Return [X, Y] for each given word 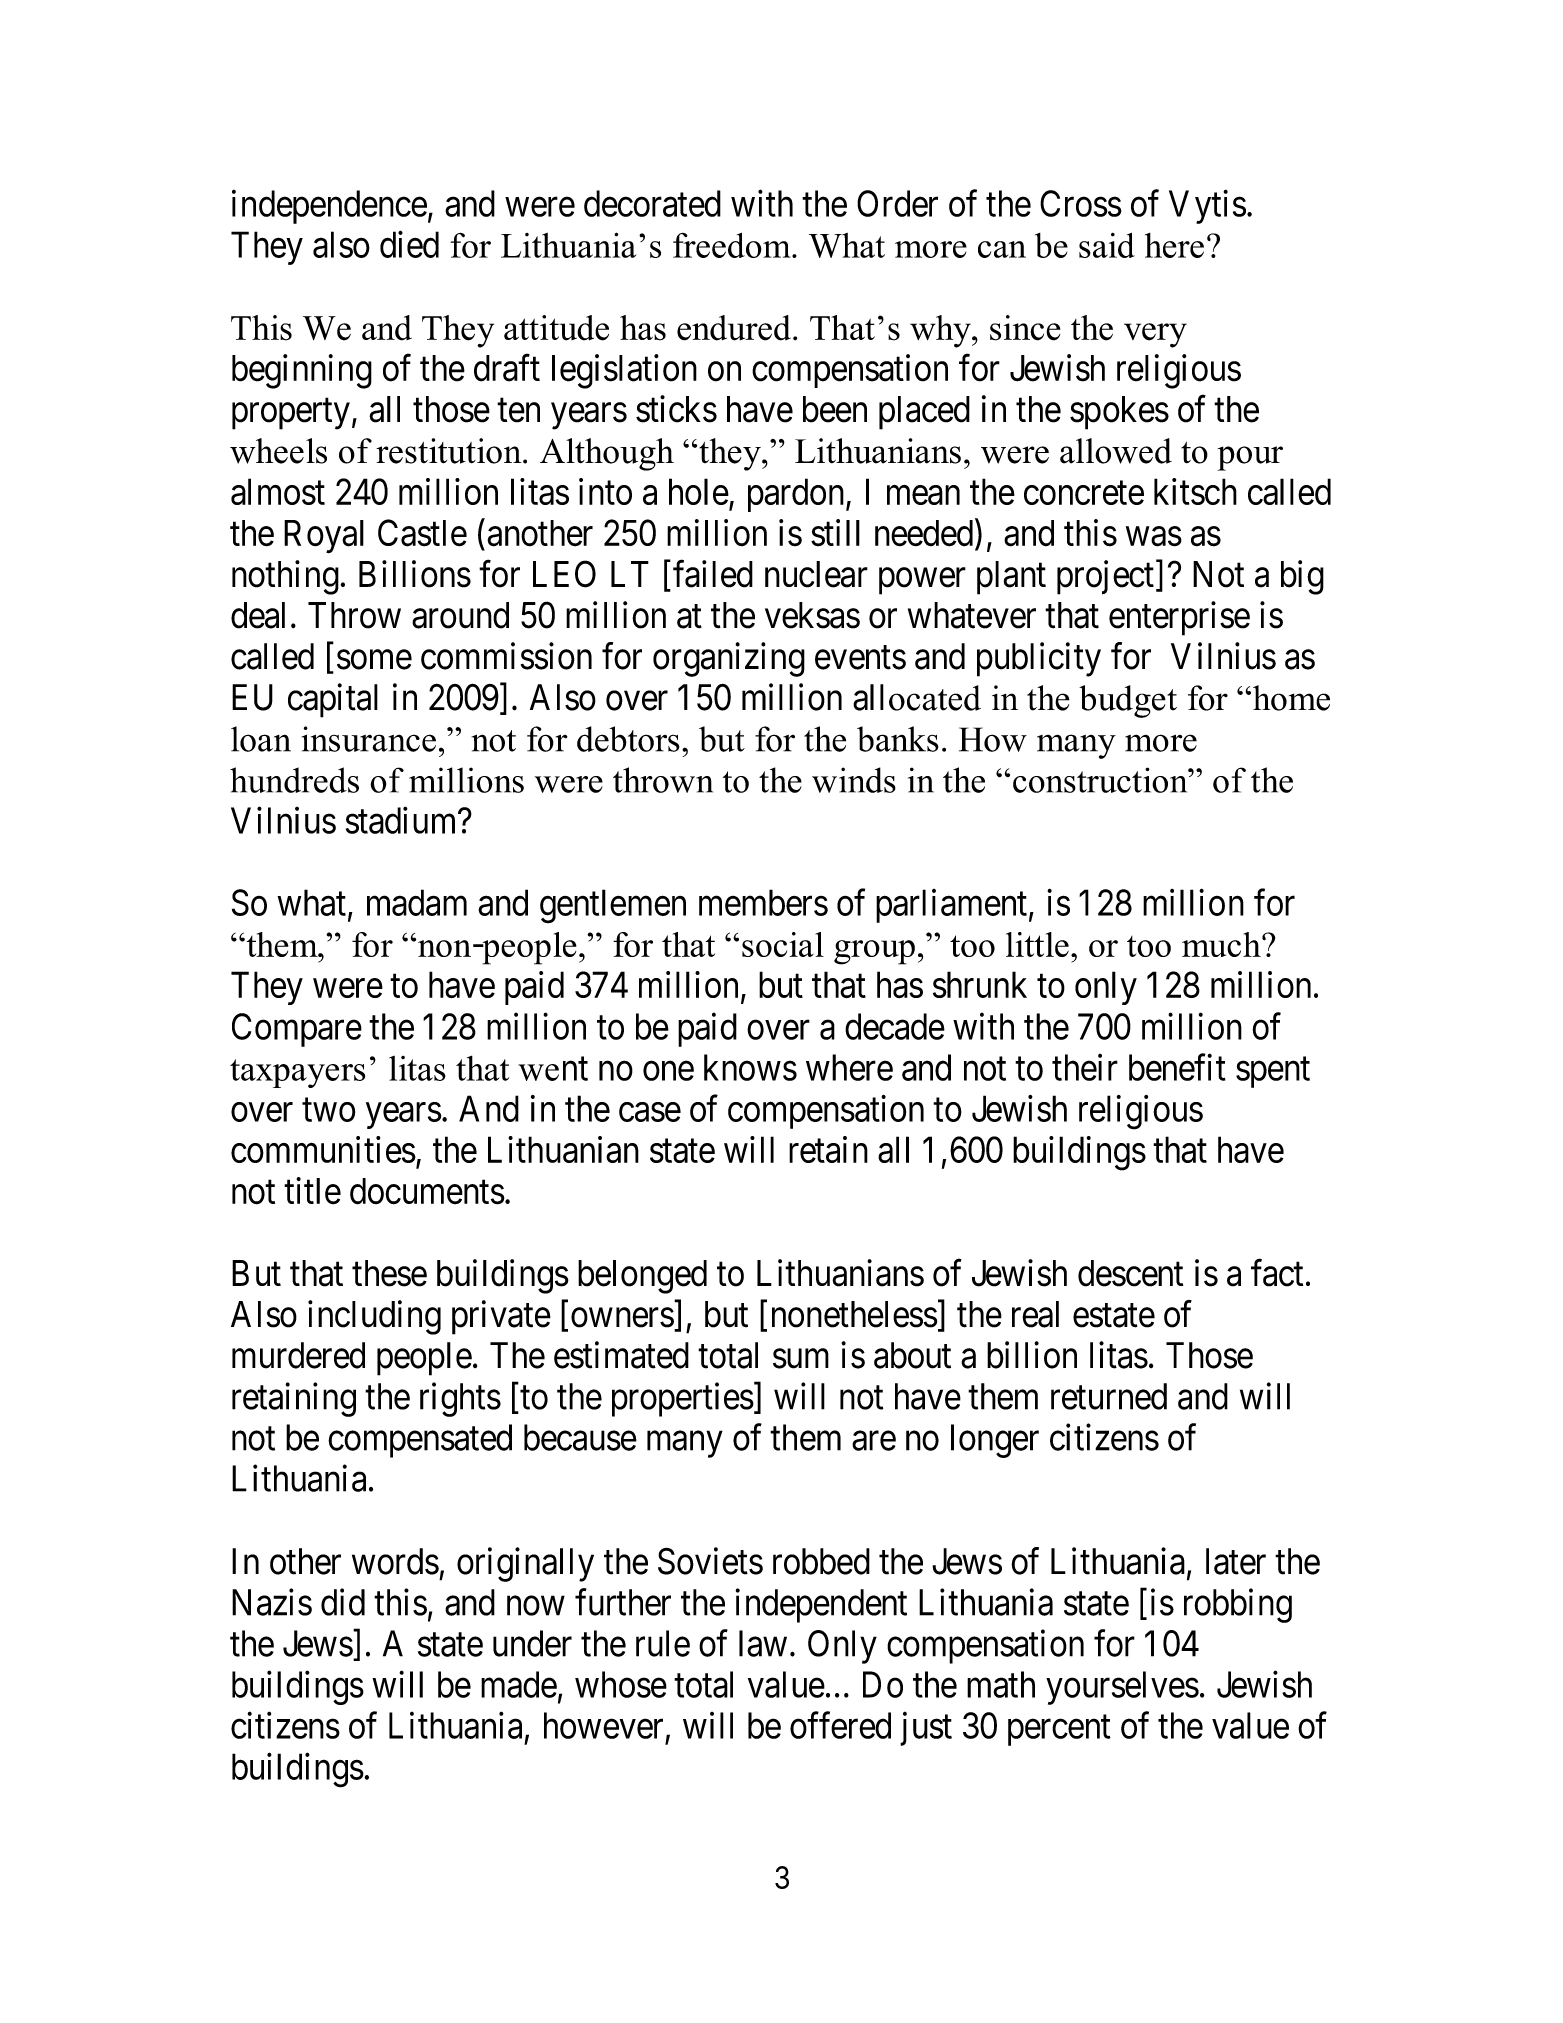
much [1222, 944]
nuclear [816, 574]
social [783, 944]
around [460, 615]
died [409, 244]
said [1107, 245]
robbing [1238, 1605]
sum [801, 1359]
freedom [733, 245]
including [374, 1317]
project [1105, 577]
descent [1130, 1273]
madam [417, 902]
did [343, 1602]
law [763, 1643]
